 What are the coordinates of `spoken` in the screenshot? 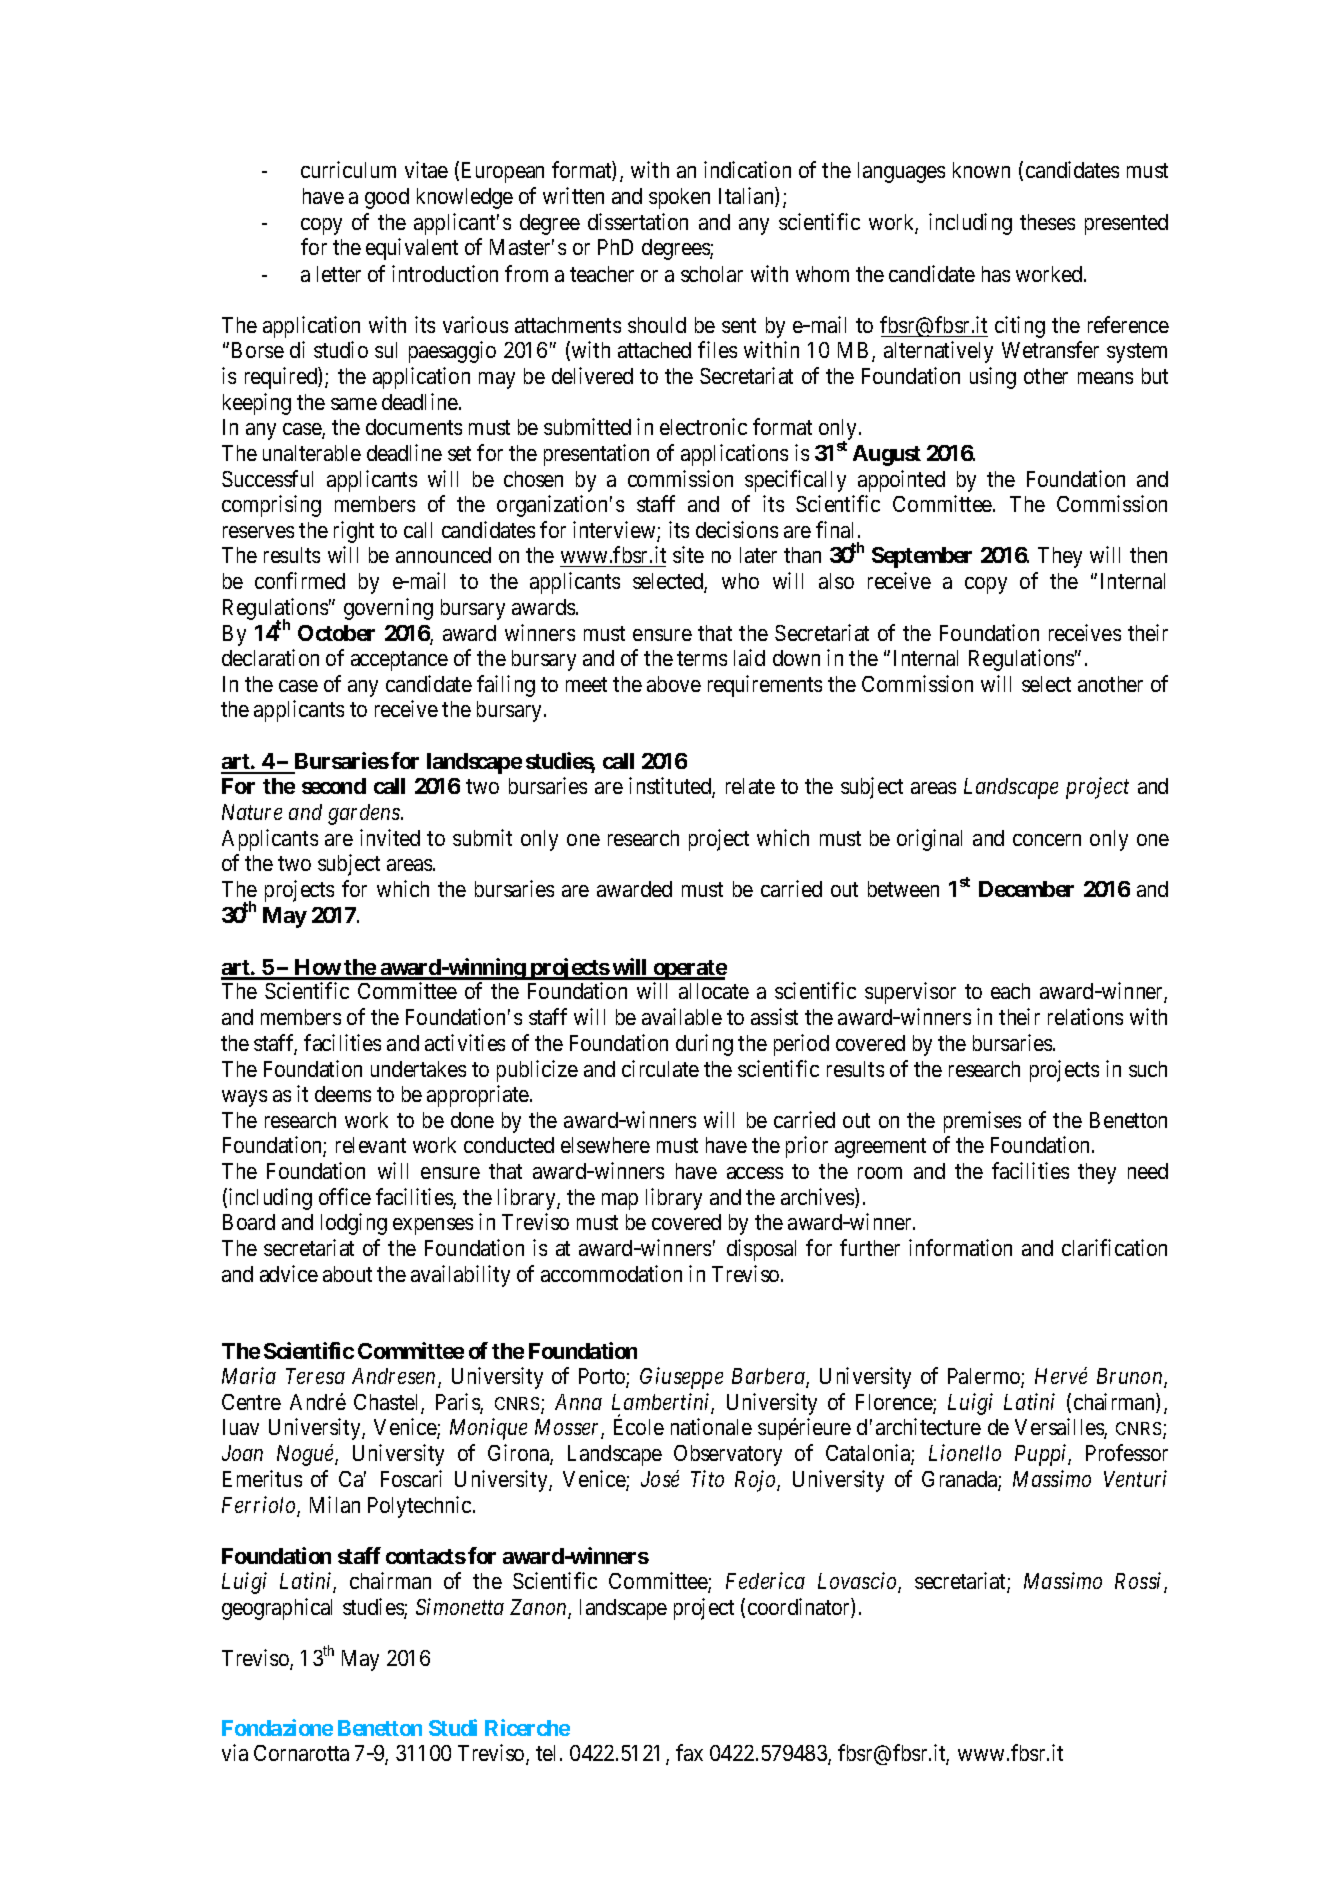 It's located at (679, 198).
